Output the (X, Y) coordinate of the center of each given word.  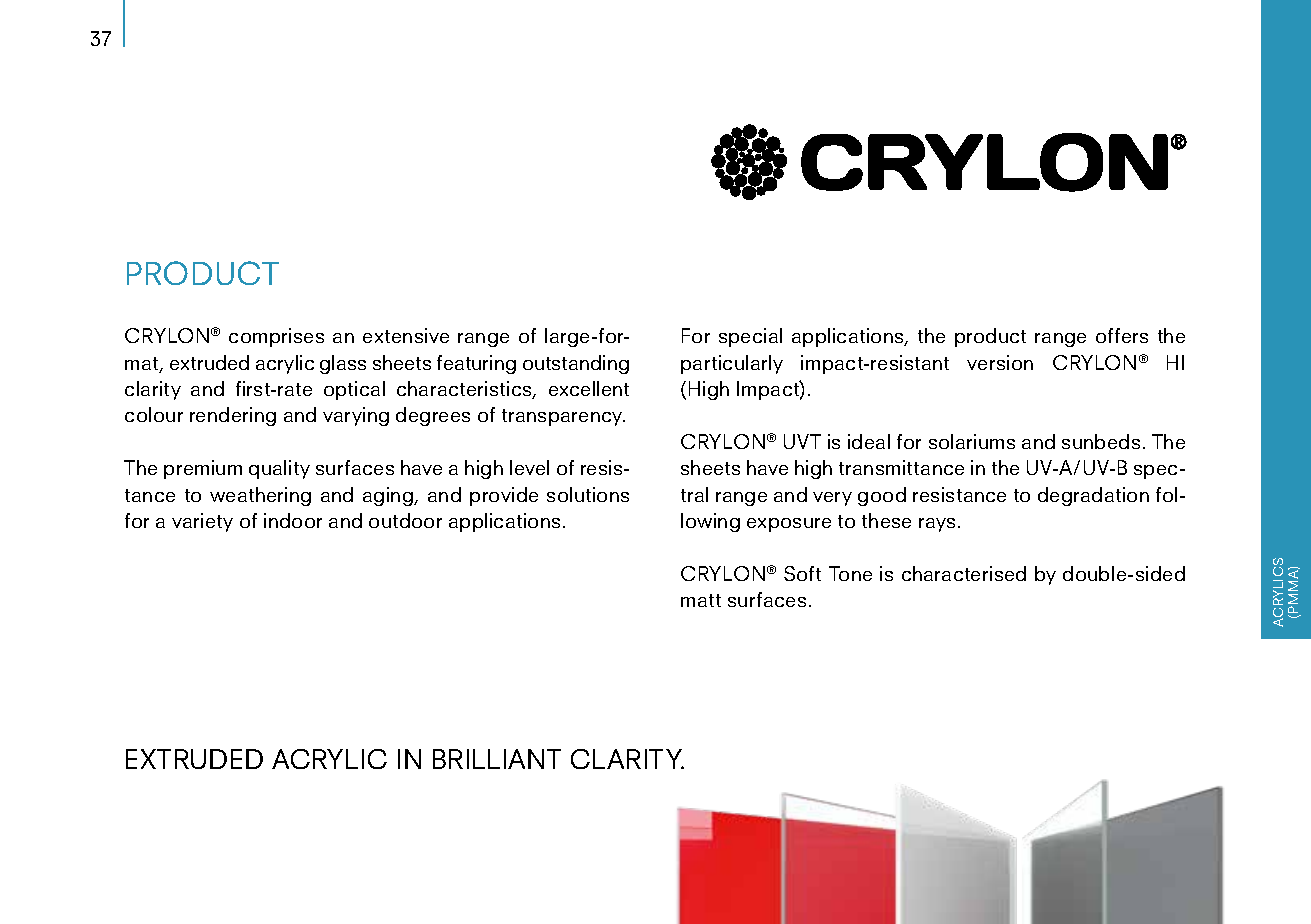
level (529, 467)
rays (937, 525)
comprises (276, 337)
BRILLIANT (497, 759)
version (1000, 362)
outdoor (405, 520)
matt (701, 600)
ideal (869, 441)
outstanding (576, 364)
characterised (964, 573)
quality (279, 469)
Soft (802, 573)
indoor (293, 520)
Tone (850, 573)
